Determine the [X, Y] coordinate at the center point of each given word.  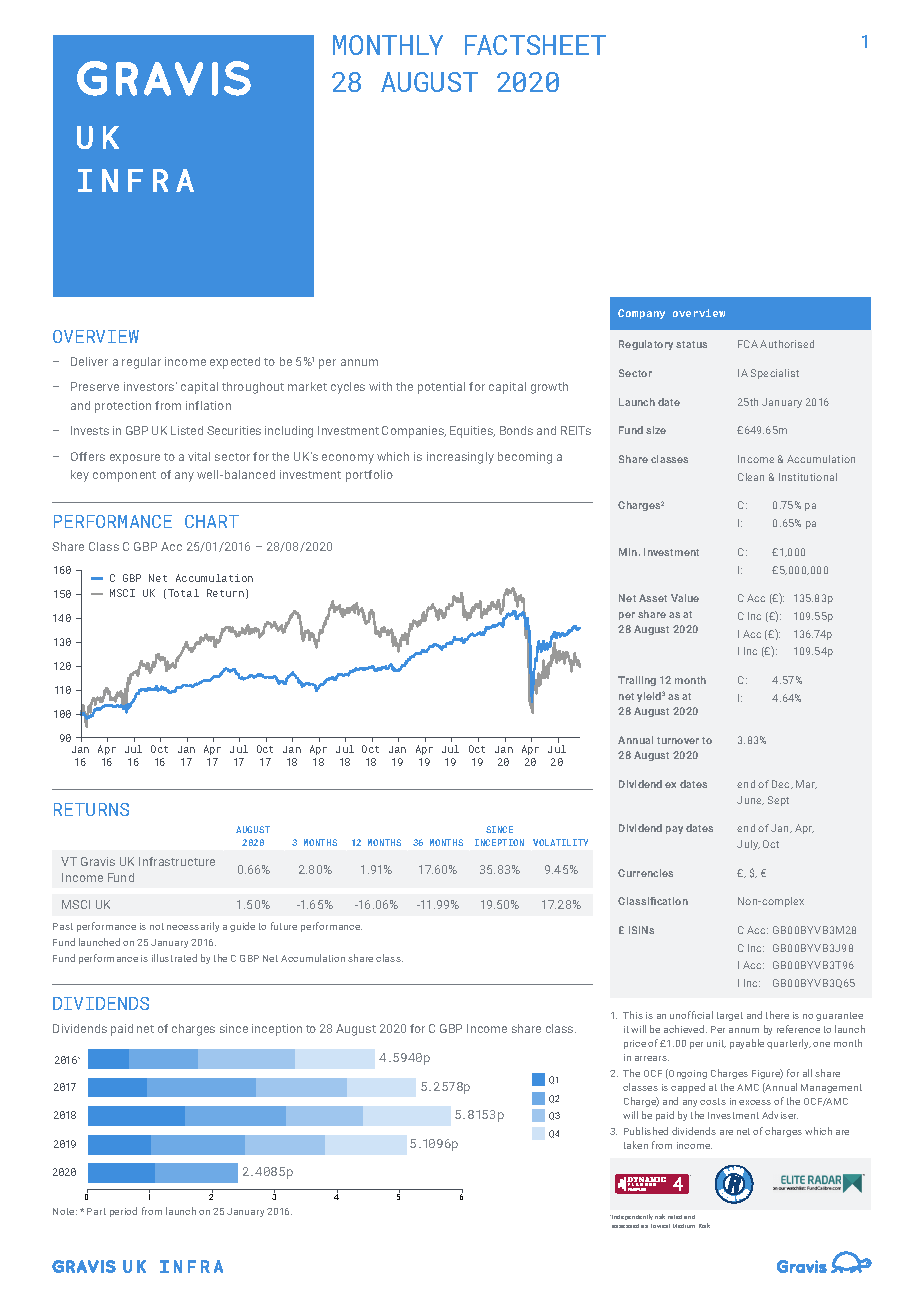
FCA [748, 344]
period [123, 1212]
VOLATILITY [560, 842]
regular [141, 363]
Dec [782, 784]
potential [441, 388]
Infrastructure [177, 861]
